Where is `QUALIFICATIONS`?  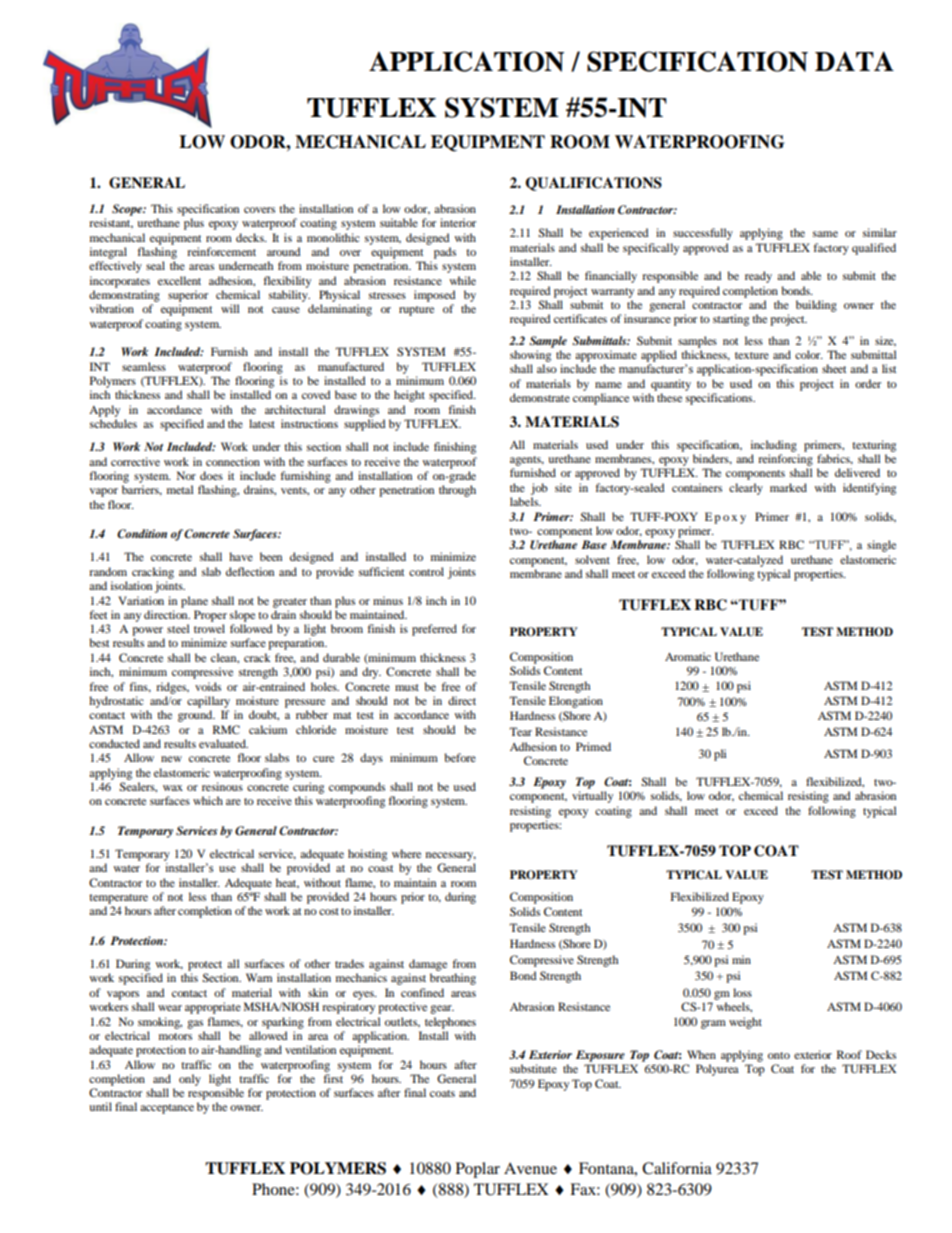 QUALIFICATIONS is located at coordinates (593, 184).
